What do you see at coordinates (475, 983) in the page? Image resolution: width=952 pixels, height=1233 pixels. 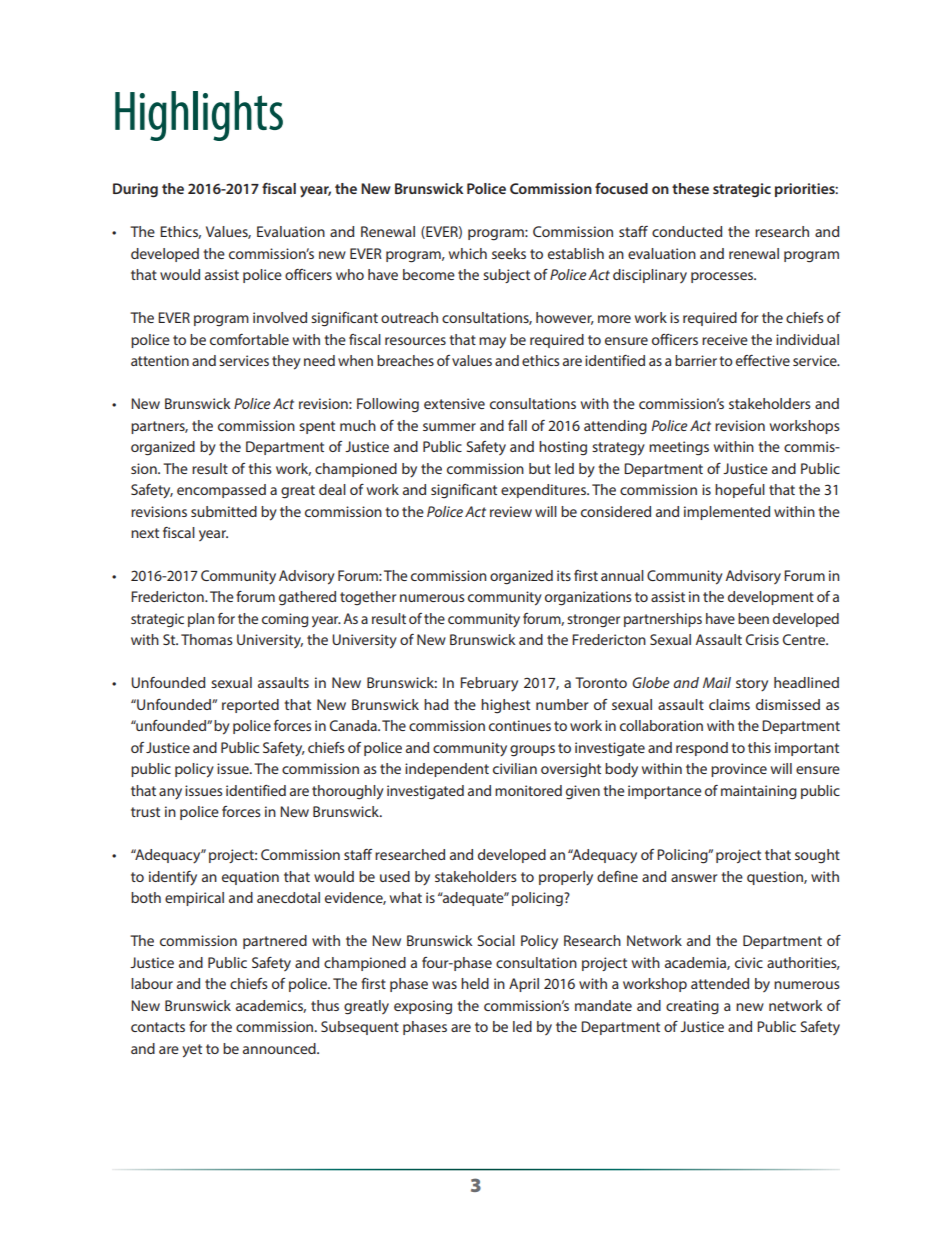 I see `held` at bounding box center [475, 983].
